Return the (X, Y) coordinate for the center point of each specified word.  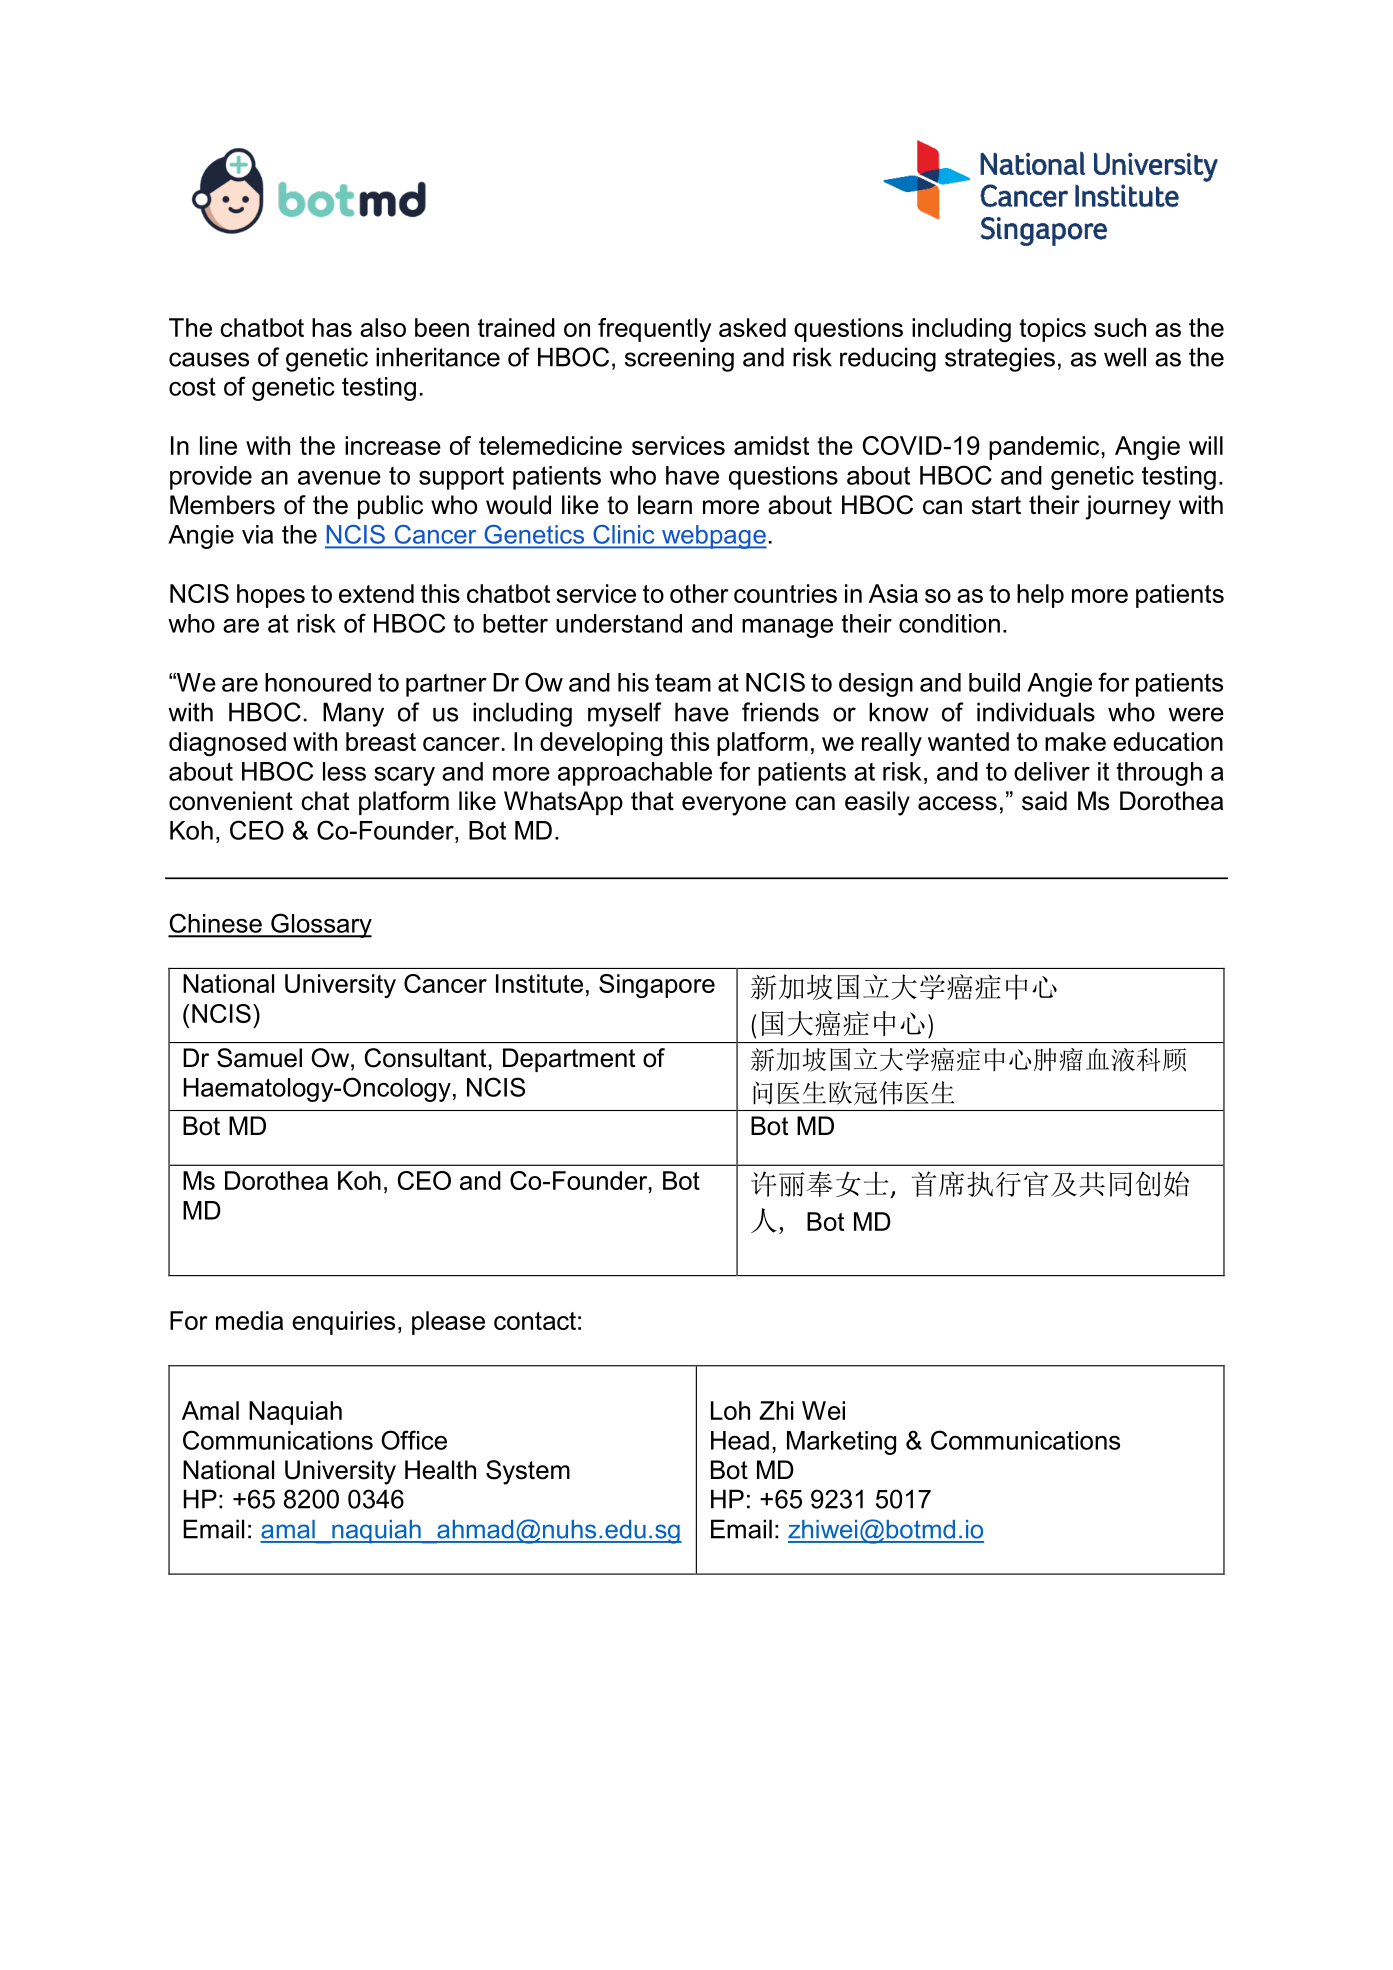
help (1040, 596)
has (332, 327)
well (1125, 357)
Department (569, 1060)
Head (740, 1440)
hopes (271, 596)
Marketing (841, 1443)
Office (414, 1440)
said (1044, 801)
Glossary (320, 925)
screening (679, 359)
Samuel (259, 1058)
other (699, 593)
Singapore (657, 986)
